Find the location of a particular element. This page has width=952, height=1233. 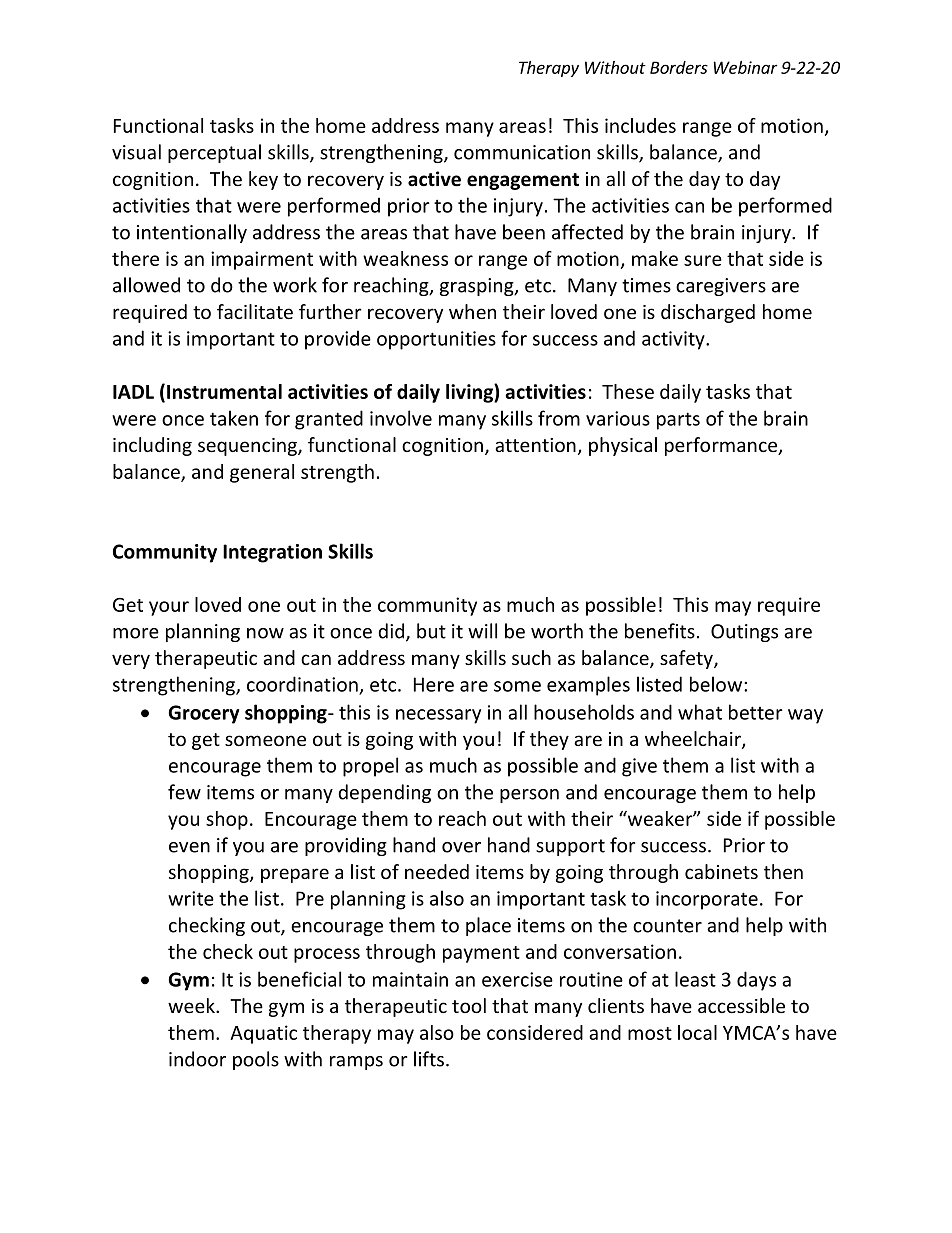

facilitate is located at coordinates (255, 311).
